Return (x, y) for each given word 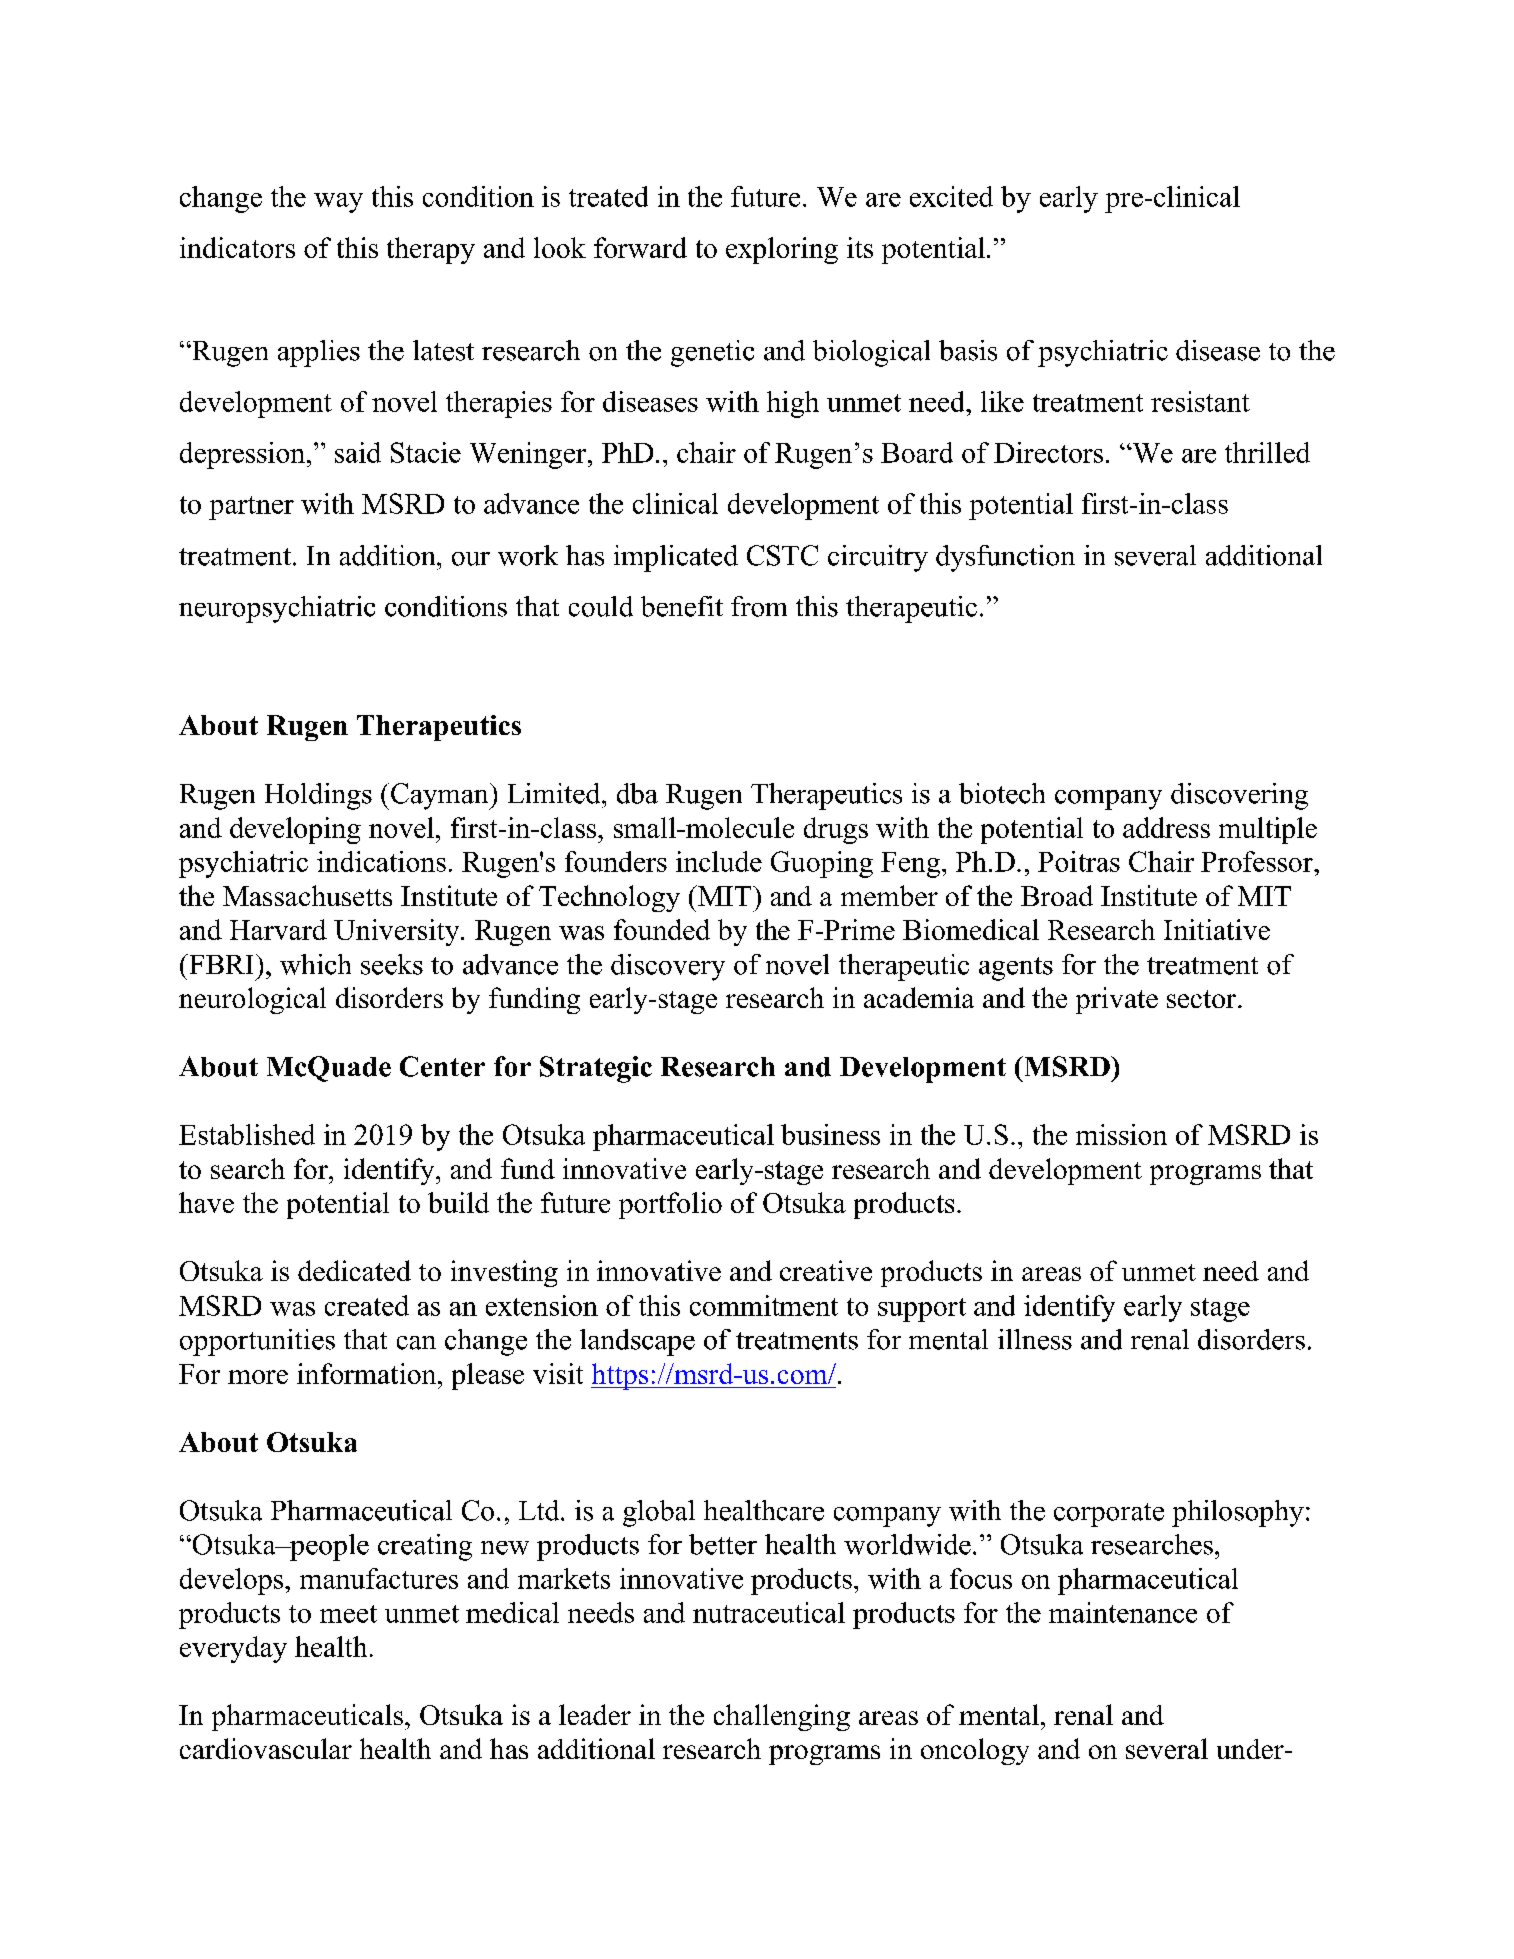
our (471, 559)
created (367, 1305)
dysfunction (1005, 558)
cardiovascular (266, 1748)
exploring (782, 250)
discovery (668, 967)
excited (951, 196)
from (759, 606)
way (338, 203)
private (1117, 1000)
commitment (764, 1305)
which (315, 964)
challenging (782, 1717)
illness (1035, 1339)
